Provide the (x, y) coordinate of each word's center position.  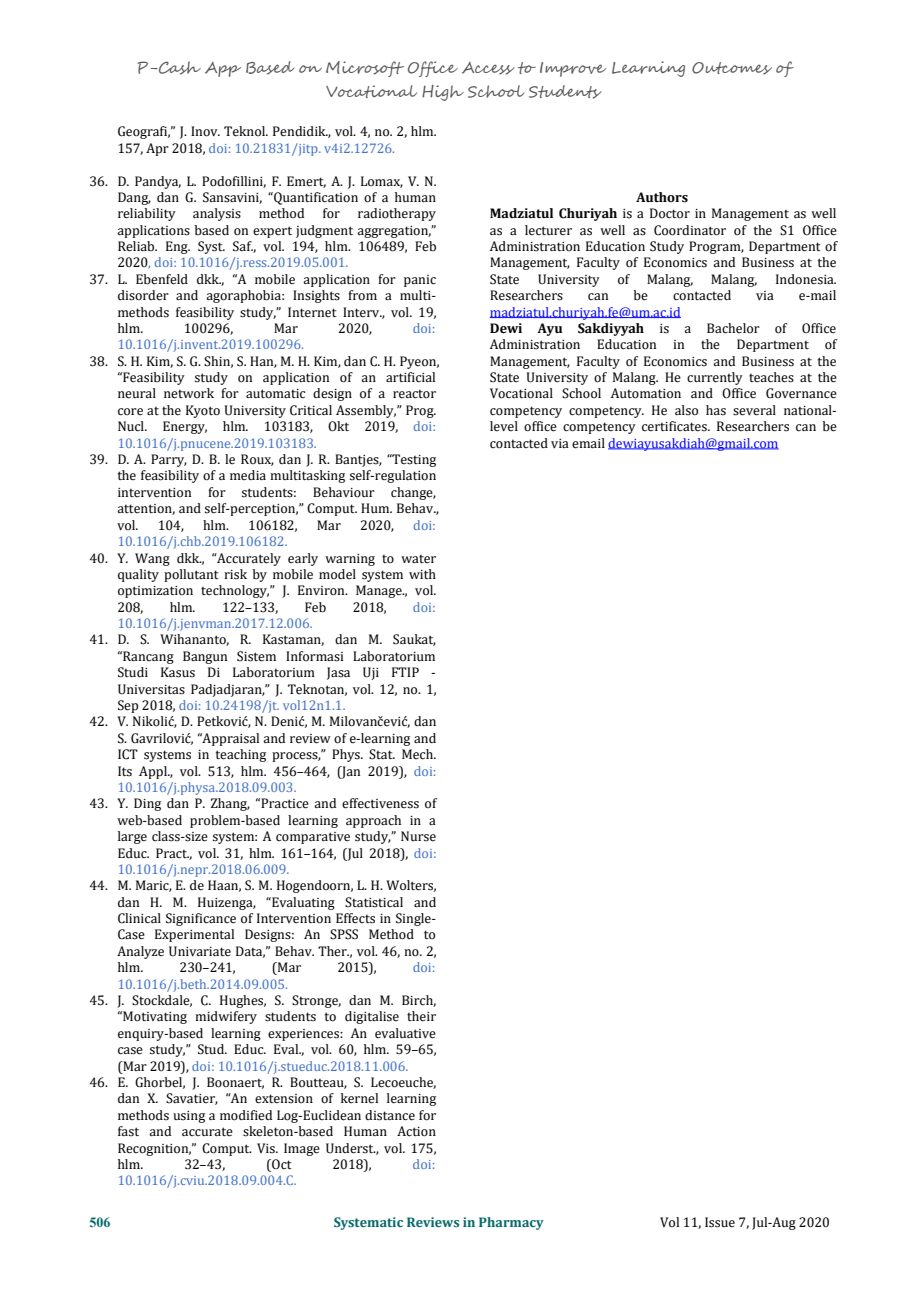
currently (715, 378)
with (422, 574)
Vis (267, 1148)
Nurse (418, 836)
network (189, 393)
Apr (157, 149)
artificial (410, 377)
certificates (675, 426)
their (421, 1016)
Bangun (205, 657)
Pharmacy (511, 1223)
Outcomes (732, 68)
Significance (201, 919)
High (443, 93)
